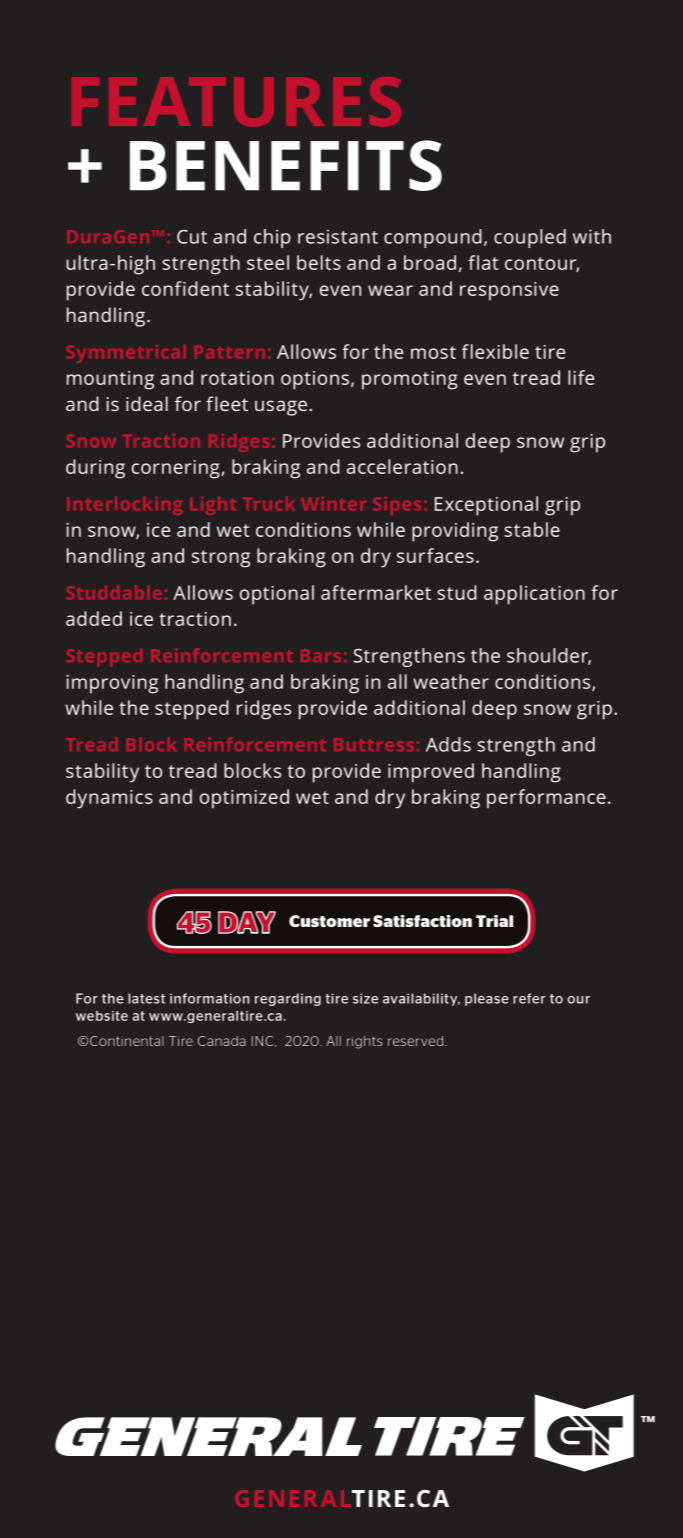  Describe the element at coordinates (236, 102) in the screenshot. I see `FEATURES` at that location.
